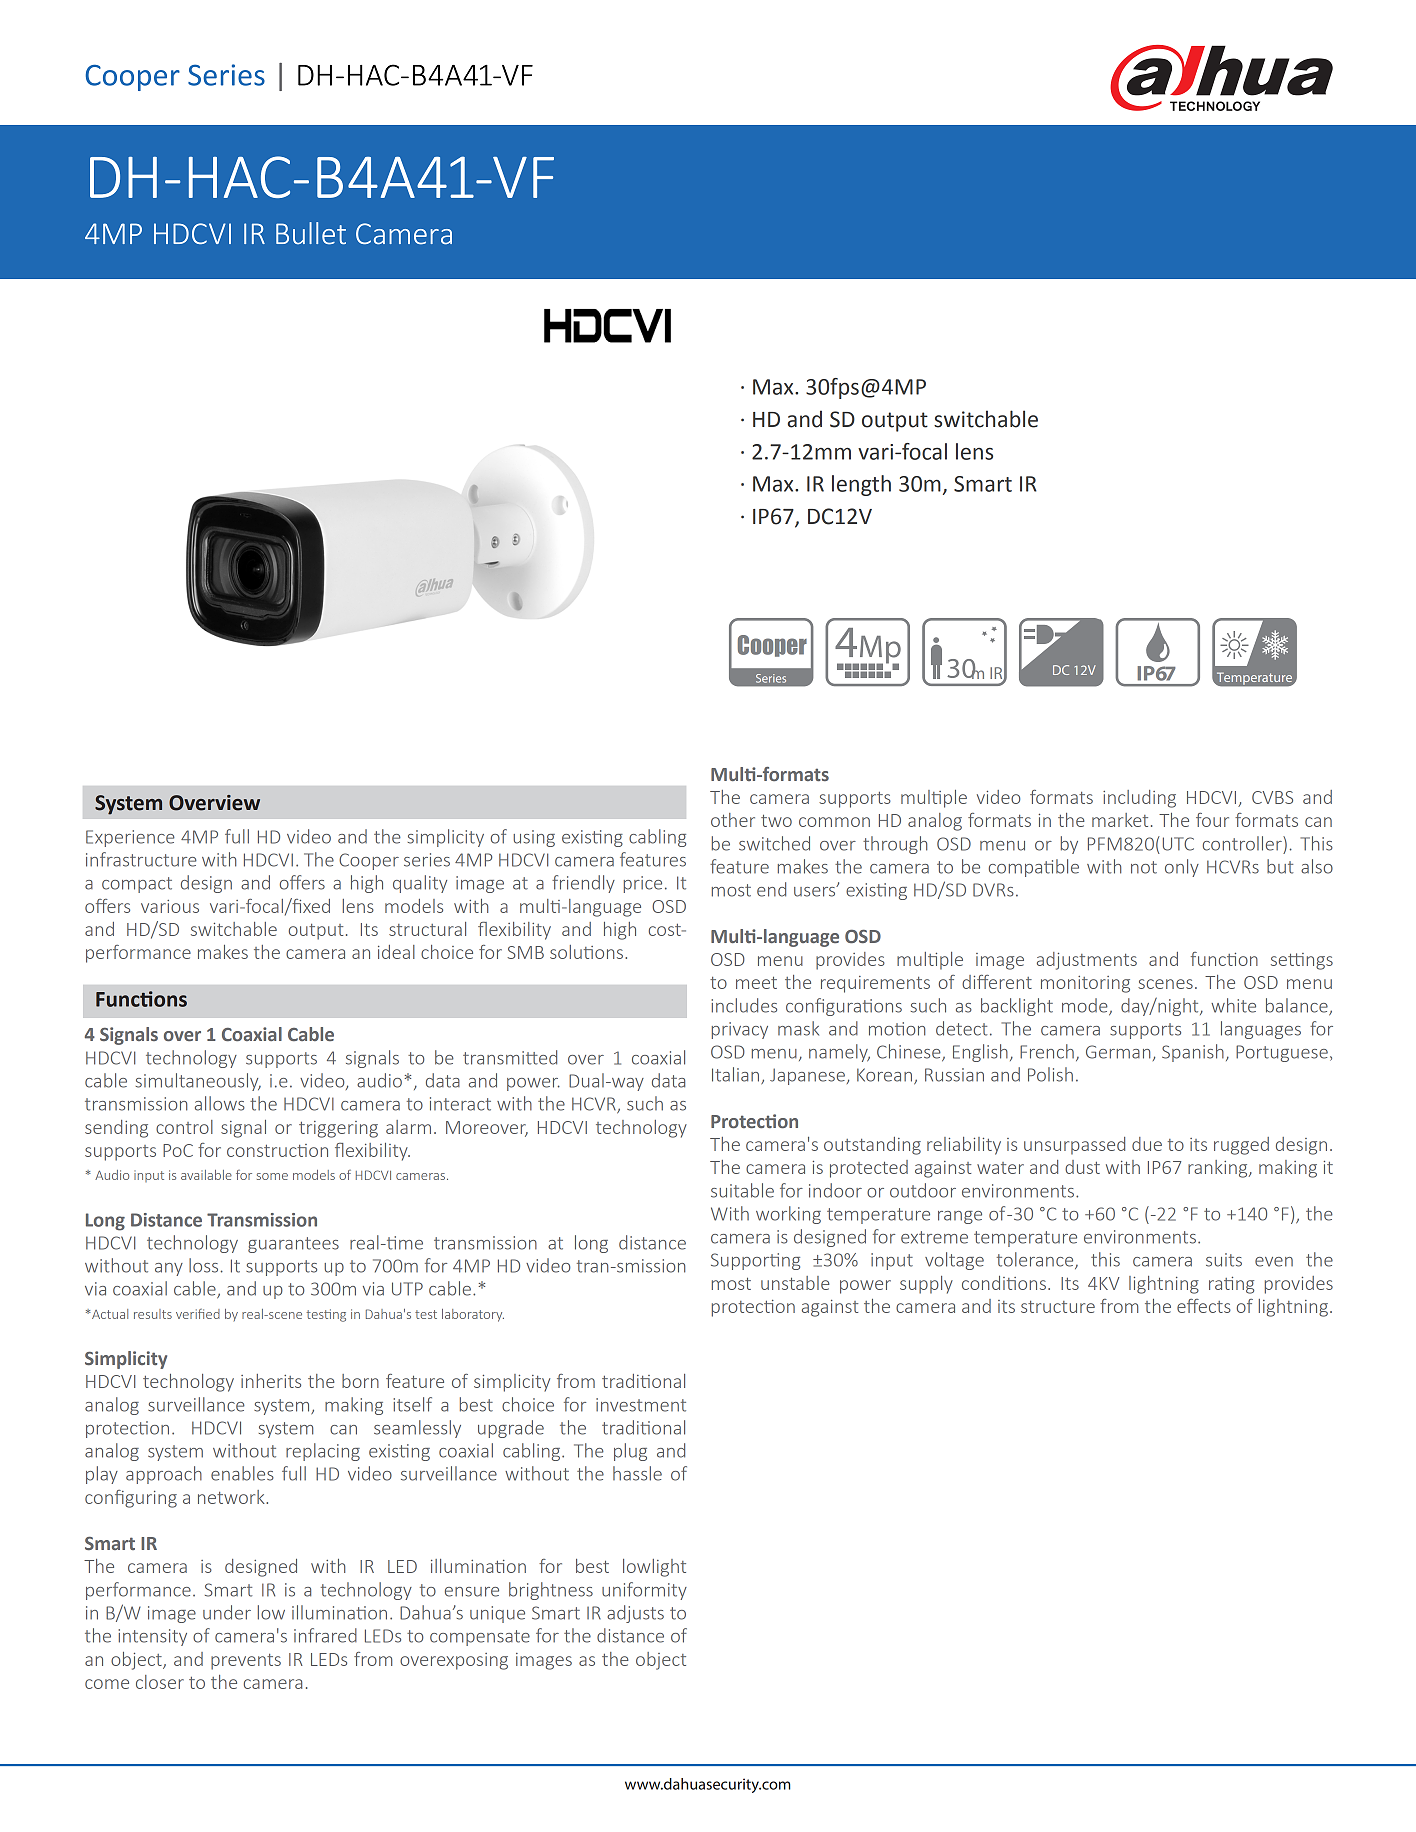 Image resolution: width=1416 pixels, height=1832 pixels. What do you see at coordinates (1087, 961) in the image?
I see `adjustments` at bounding box center [1087, 961].
